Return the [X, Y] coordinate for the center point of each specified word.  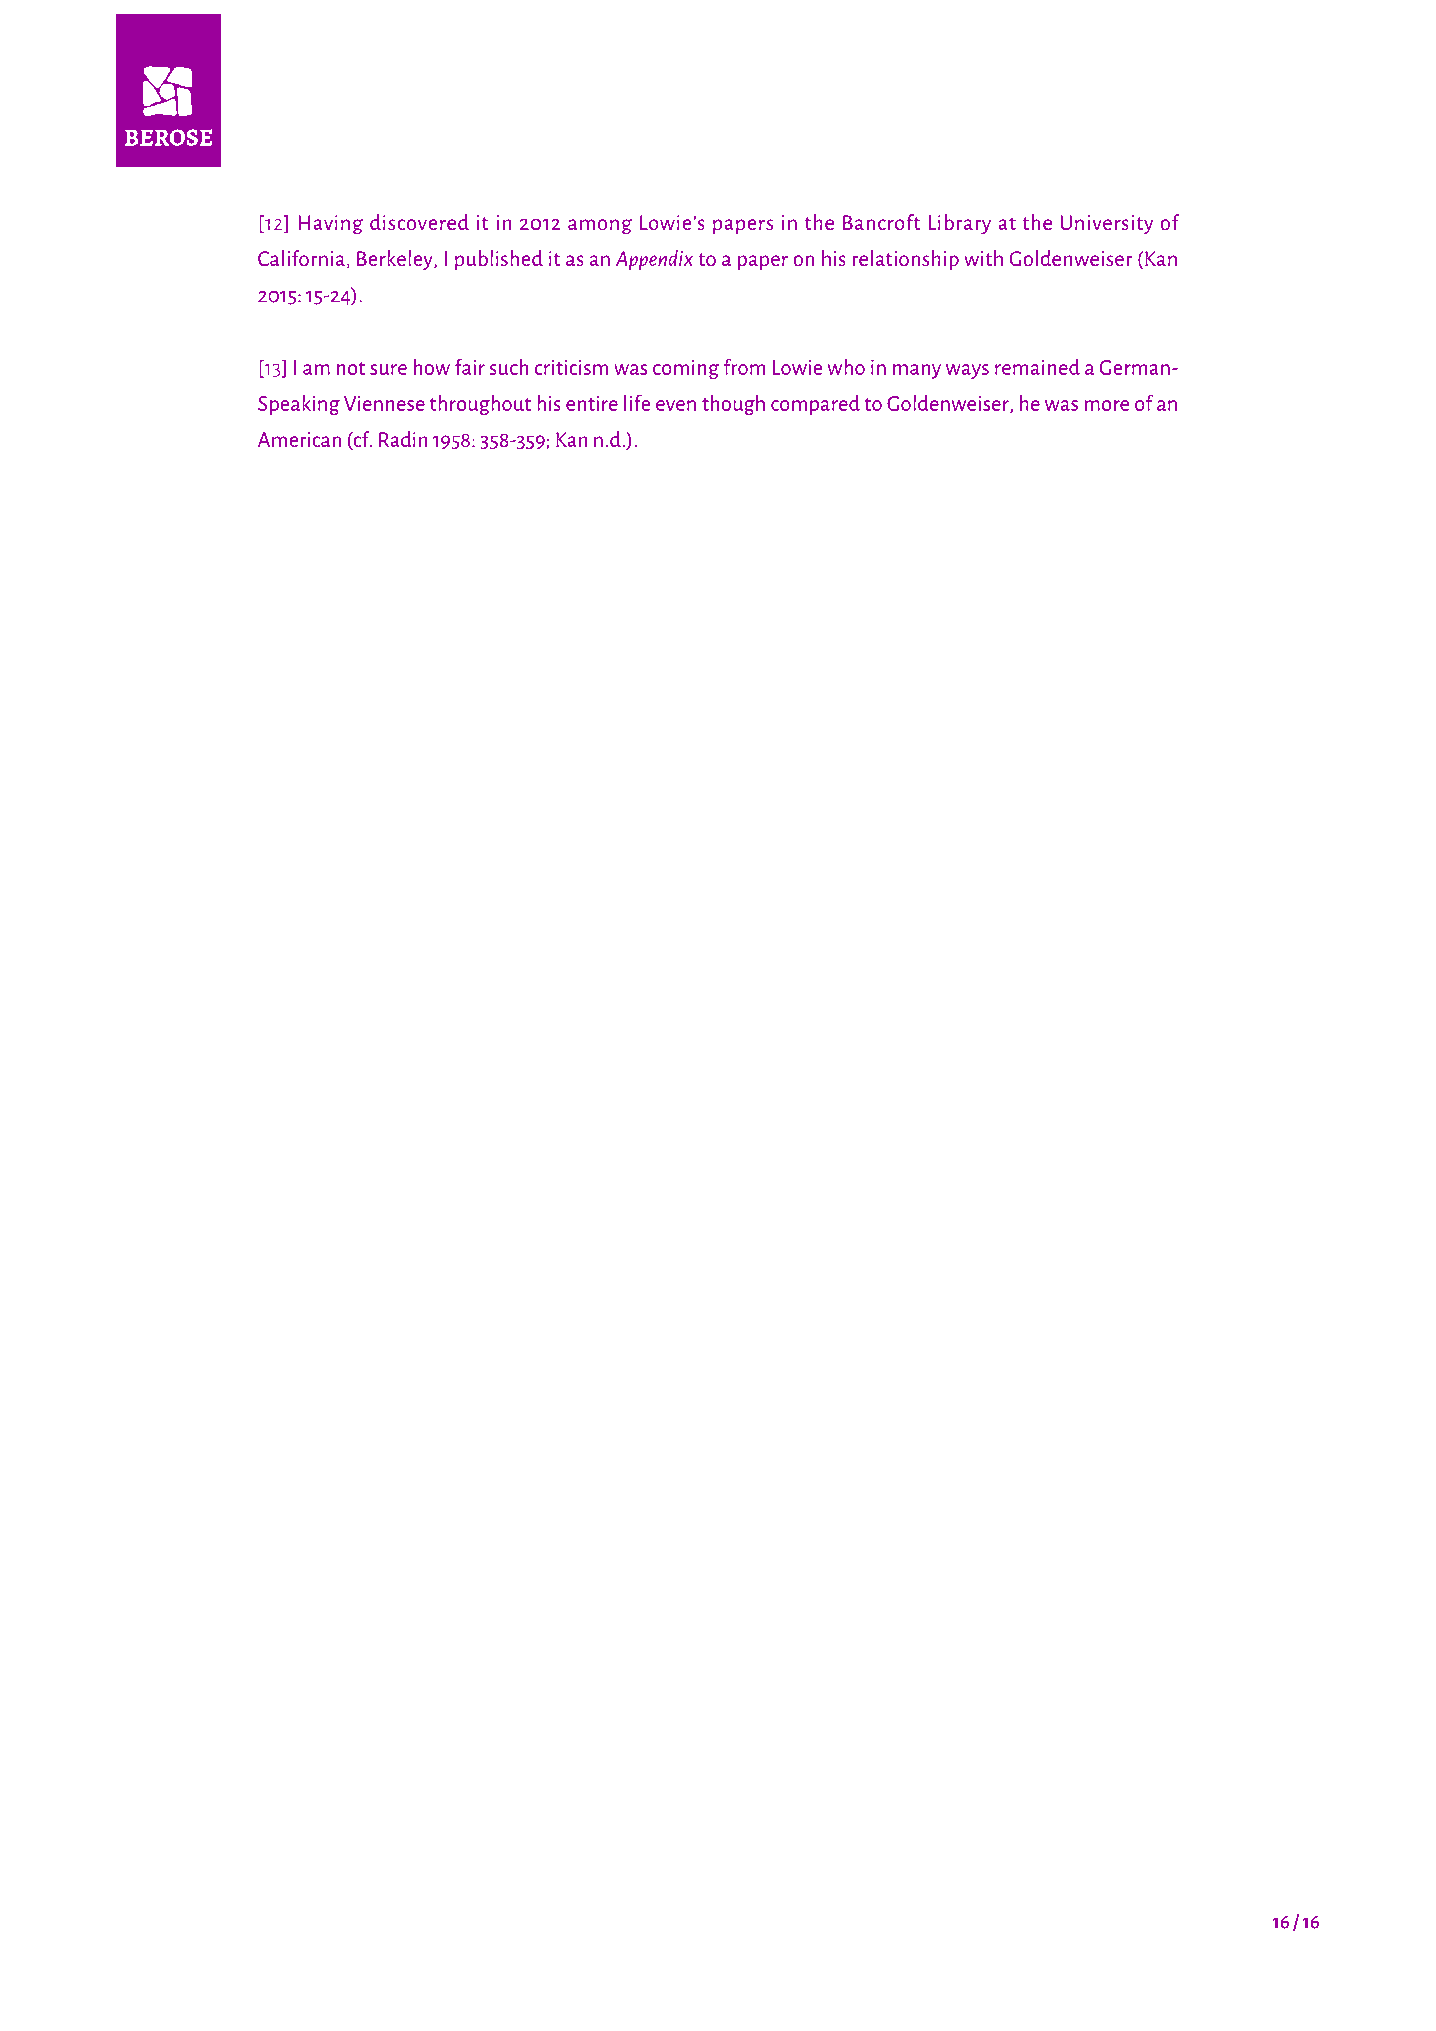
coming [686, 369]
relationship [906, 260]
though [733, 405]
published [499, 260]
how [432, 367]
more [1107, 405]
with [983, 258]
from [744, 367]
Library [960, 224]
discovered [419, 222]
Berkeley [396, 260]
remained [1037, 367]
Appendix [654, 260]
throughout [480, 405]
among [600, 227]
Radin [403, 439]
